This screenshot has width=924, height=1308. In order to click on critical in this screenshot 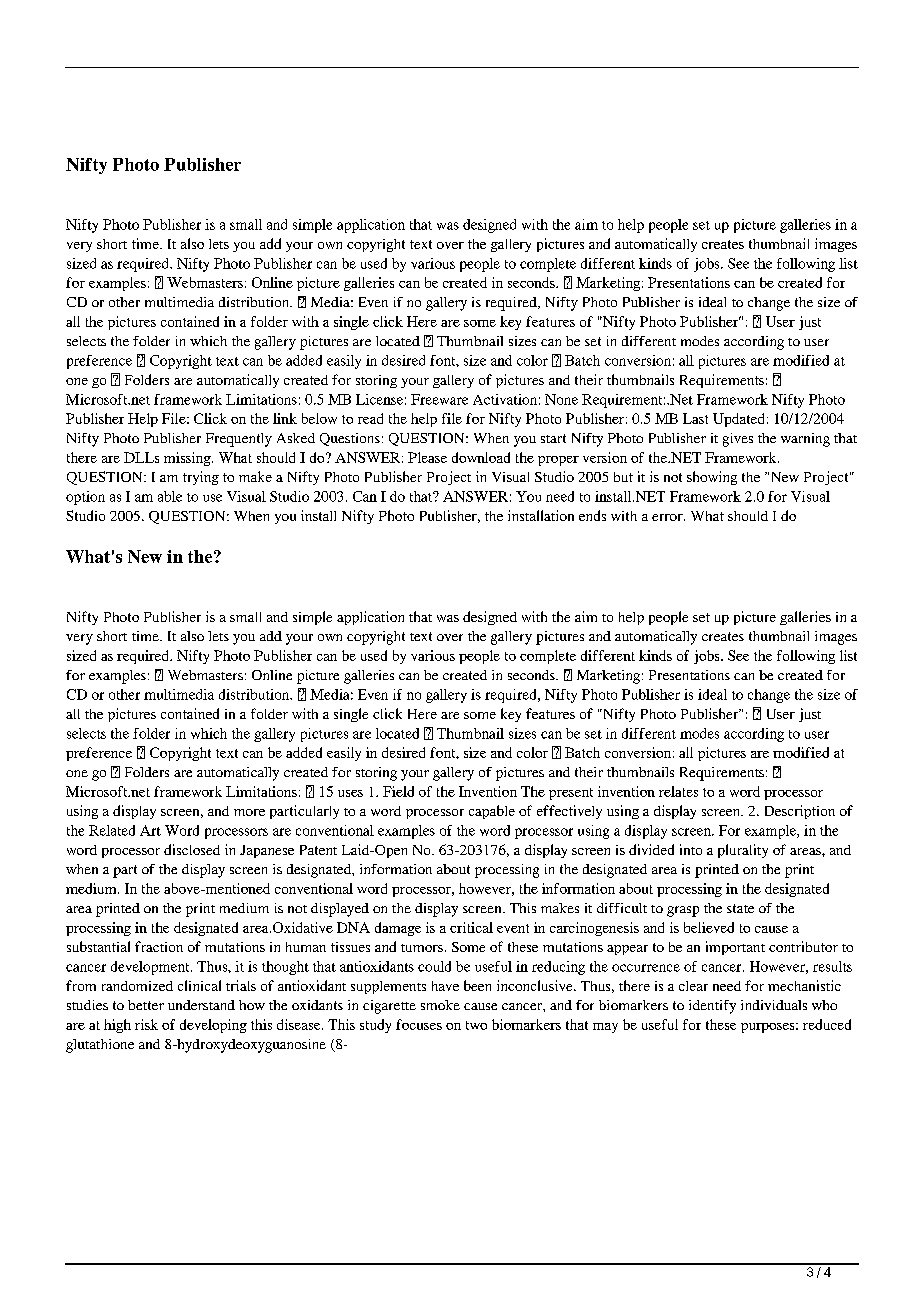, I will do `click(471, 927)`.
